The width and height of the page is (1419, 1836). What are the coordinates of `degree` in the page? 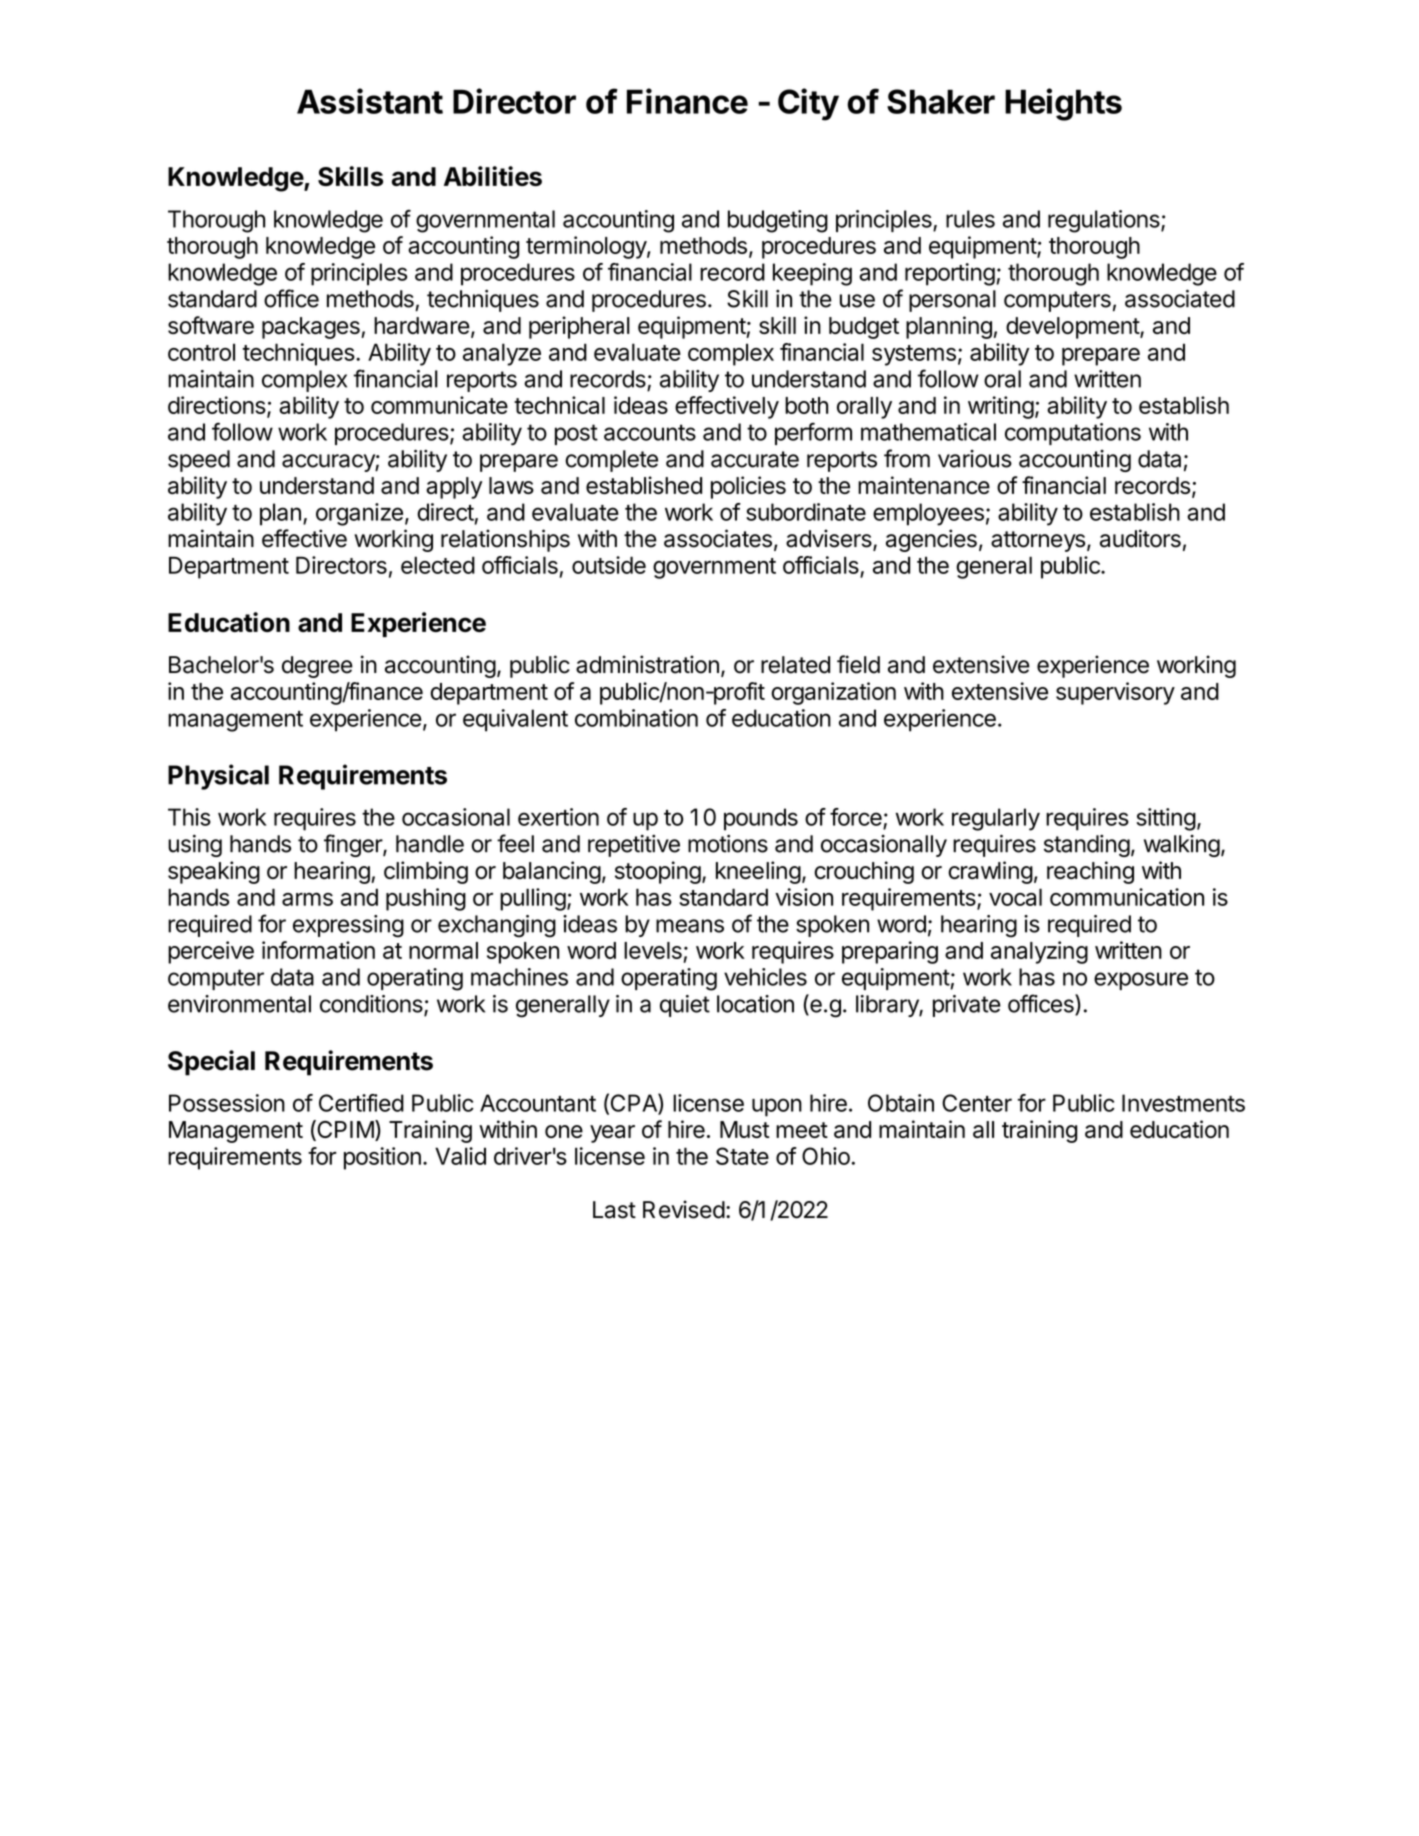 It's located at (317, 667).
